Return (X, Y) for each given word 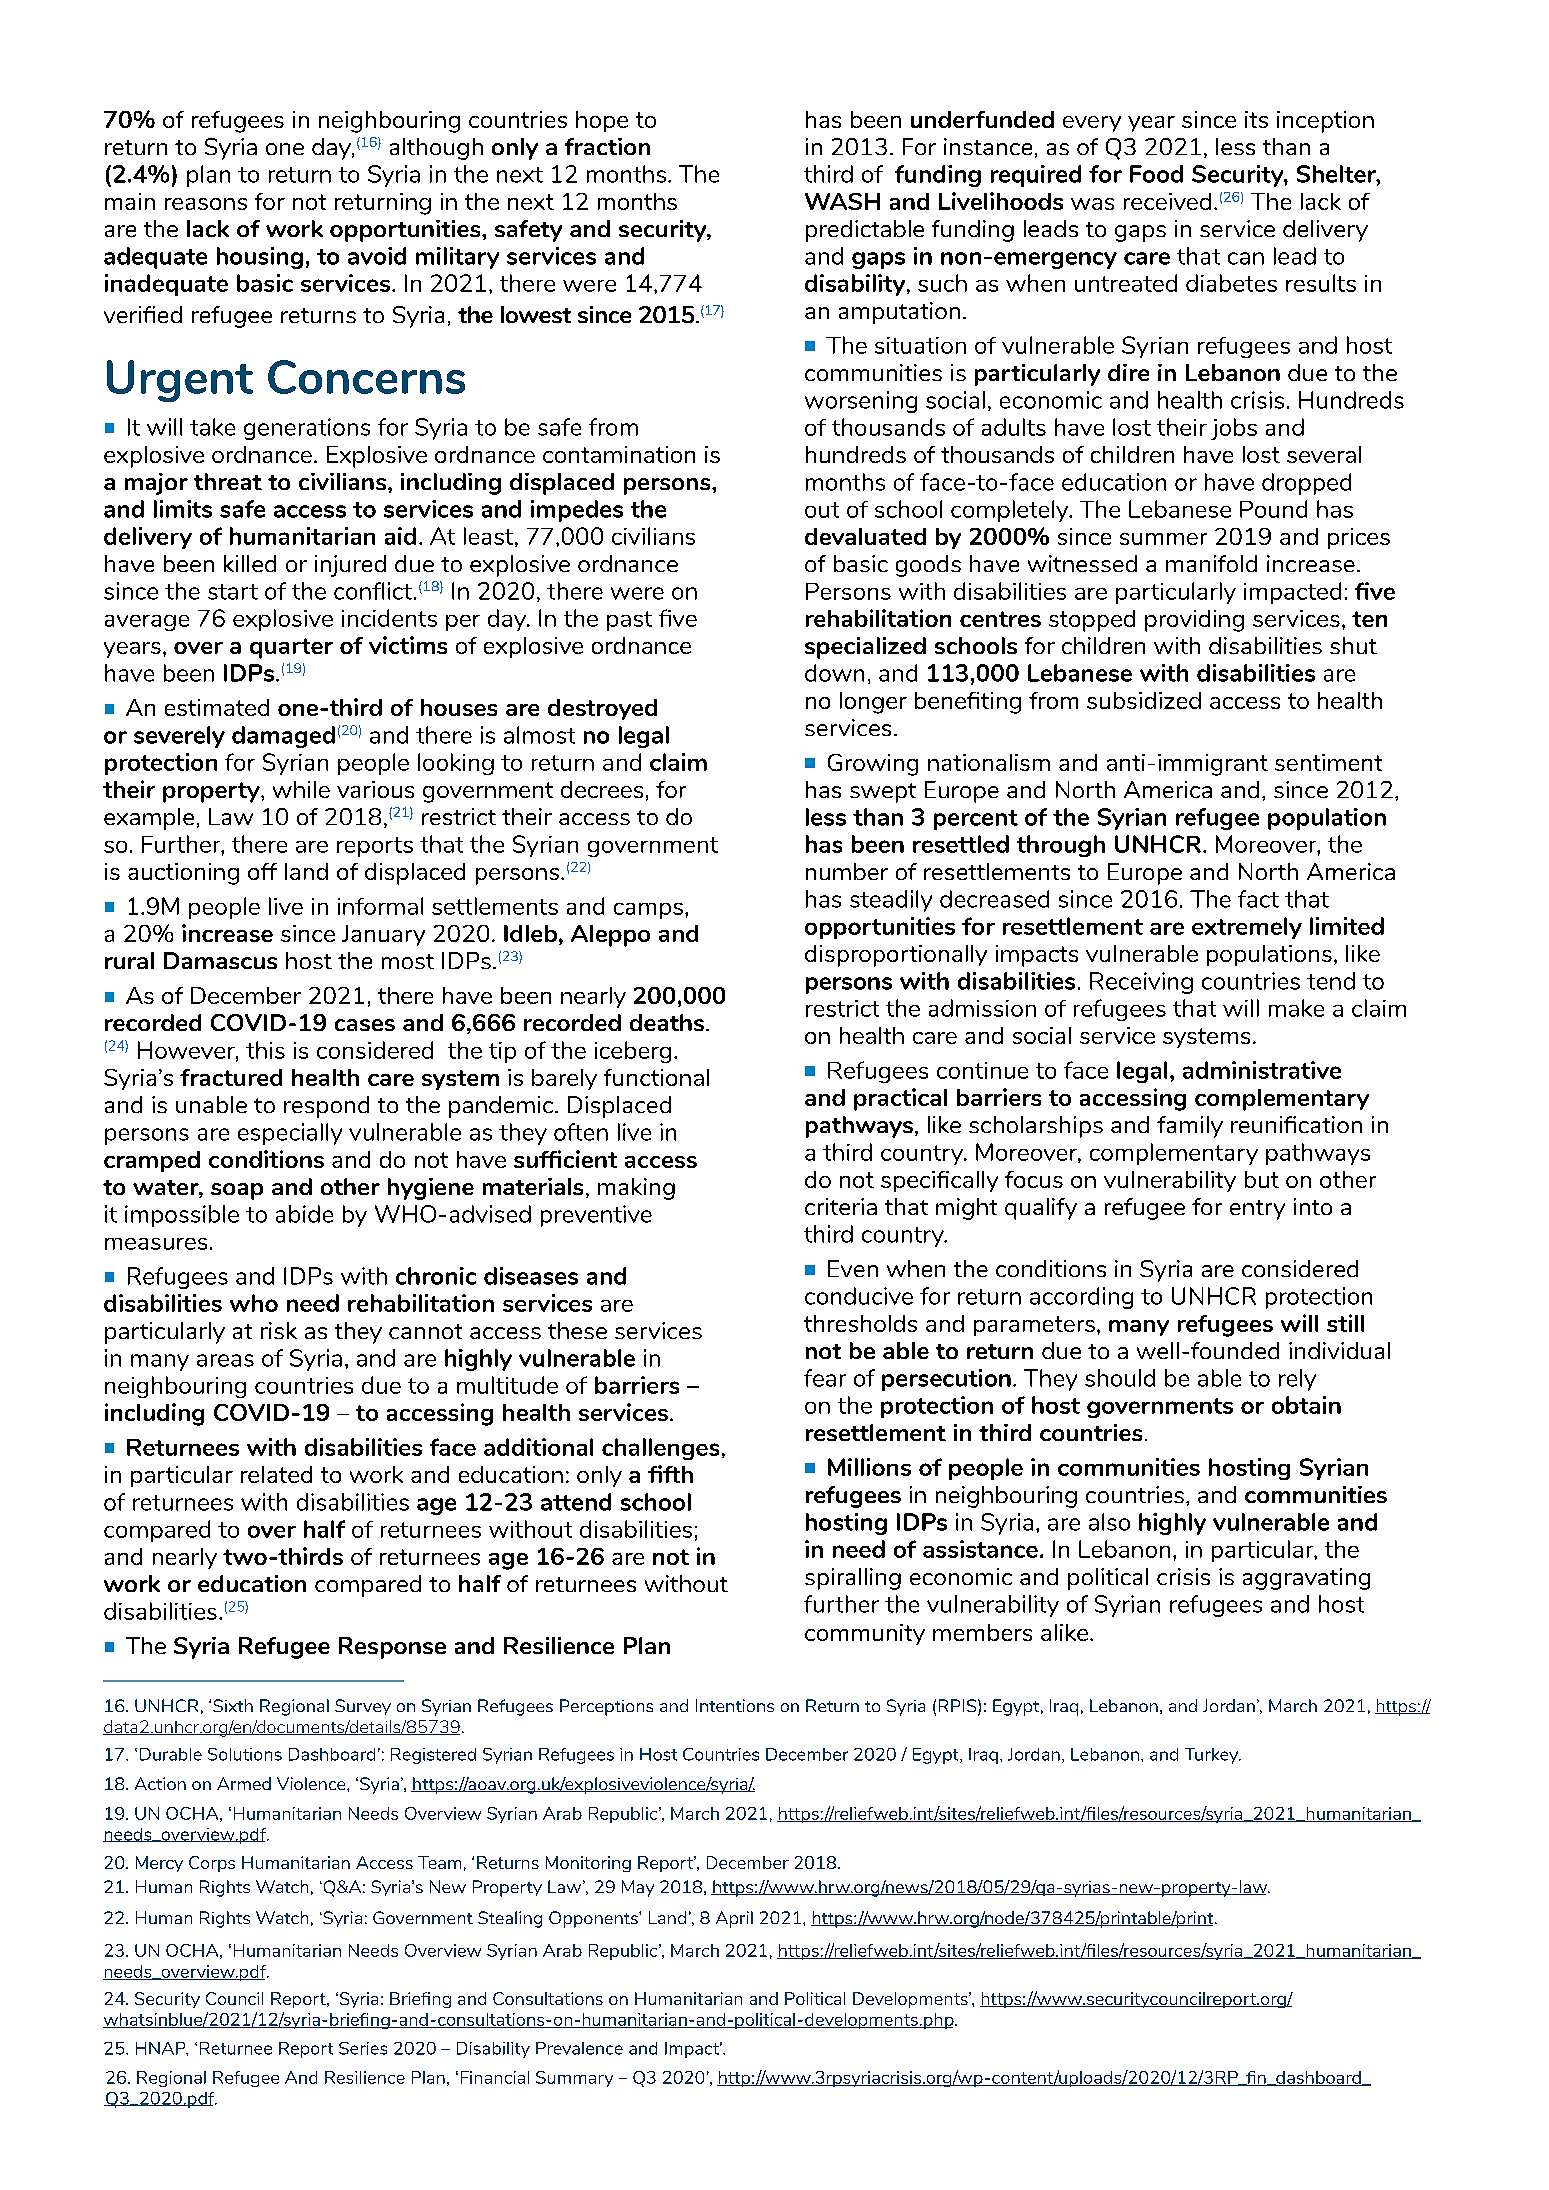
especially (290, 1134)
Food (1156, 174)
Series (363, 2048)
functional (656, 1077)
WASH (842, 201)
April (734, 1919)
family (1190, 1127)
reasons (206, 204)
